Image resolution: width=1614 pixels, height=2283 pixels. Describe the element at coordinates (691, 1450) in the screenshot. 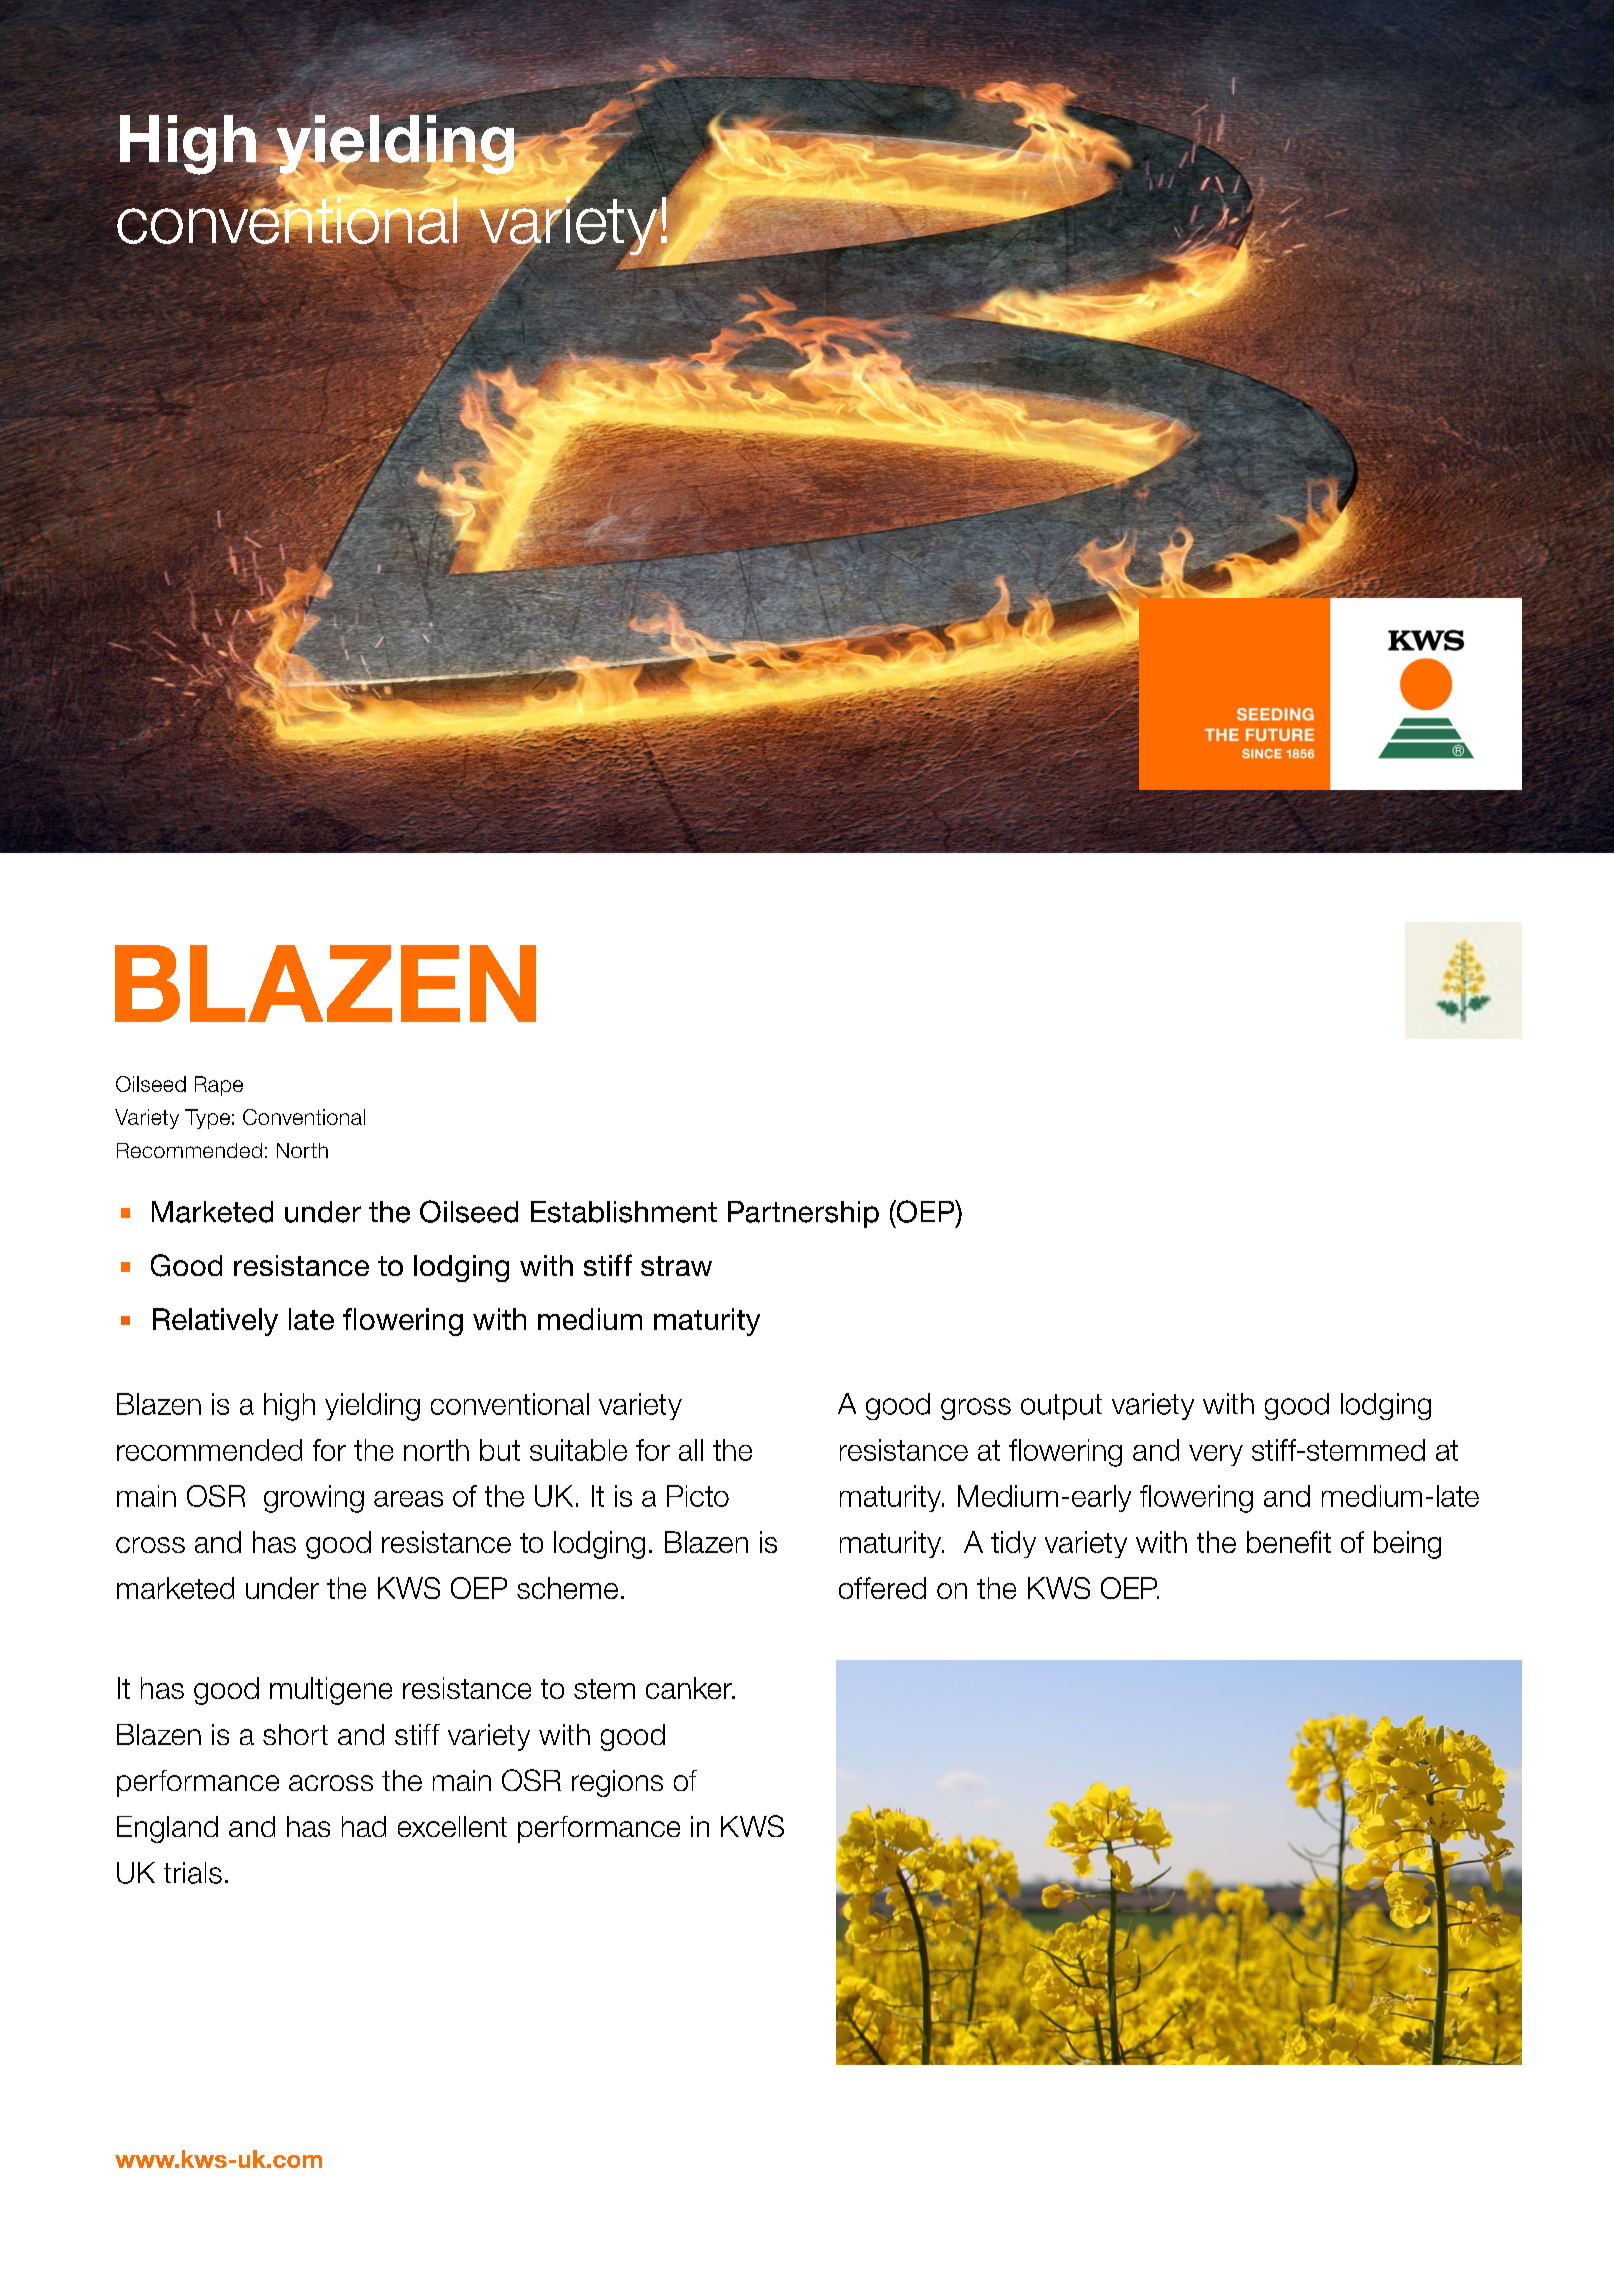

I see `all` at that location.
